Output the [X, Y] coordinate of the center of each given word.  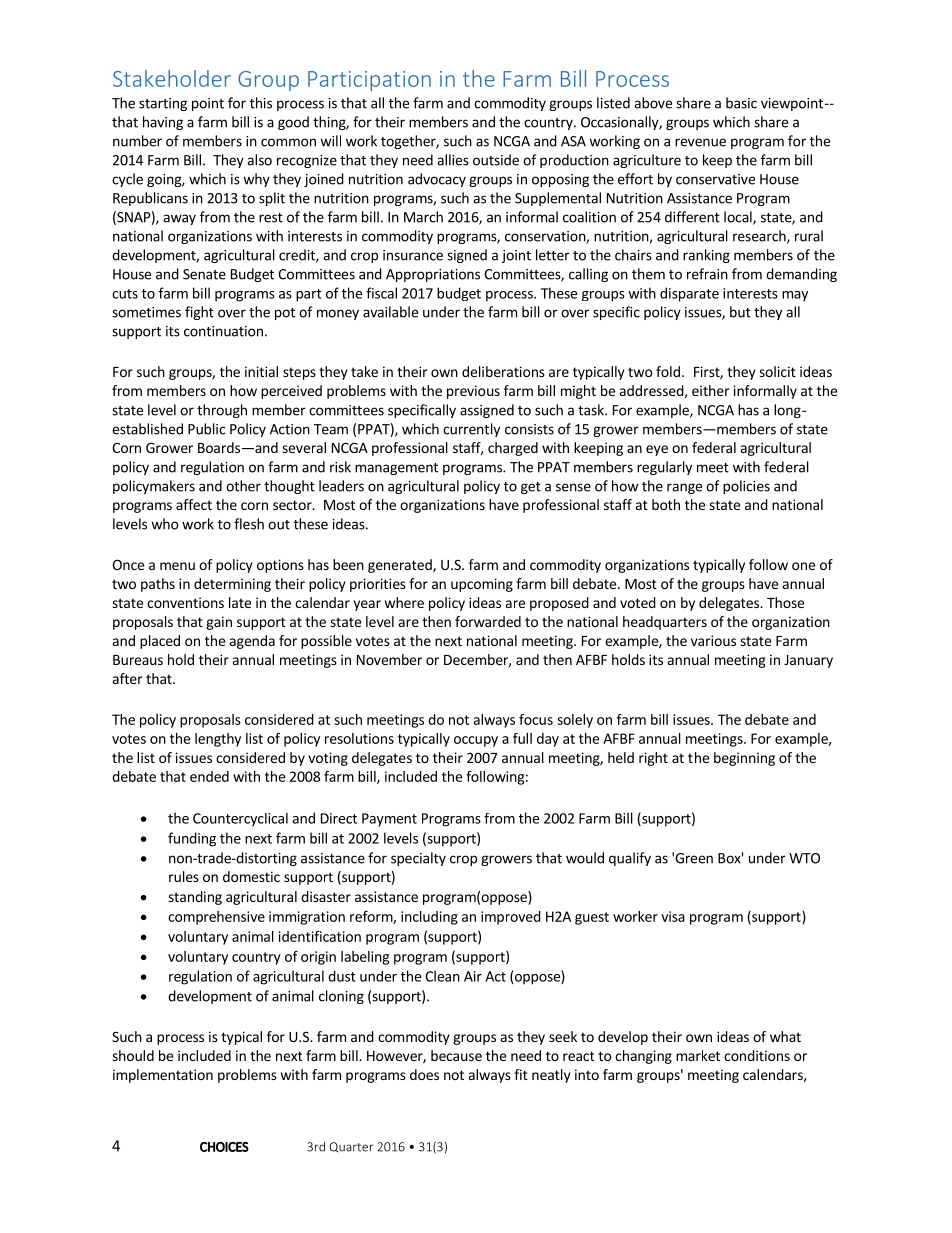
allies [453, 160]
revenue [700, 142]
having [163, 123]
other [243, 486]
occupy [476, 741]
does [424, 1074]
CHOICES [224, 1147]
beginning [744, 759]
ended [209, 776]
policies [746, 487]
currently [471, 430]
